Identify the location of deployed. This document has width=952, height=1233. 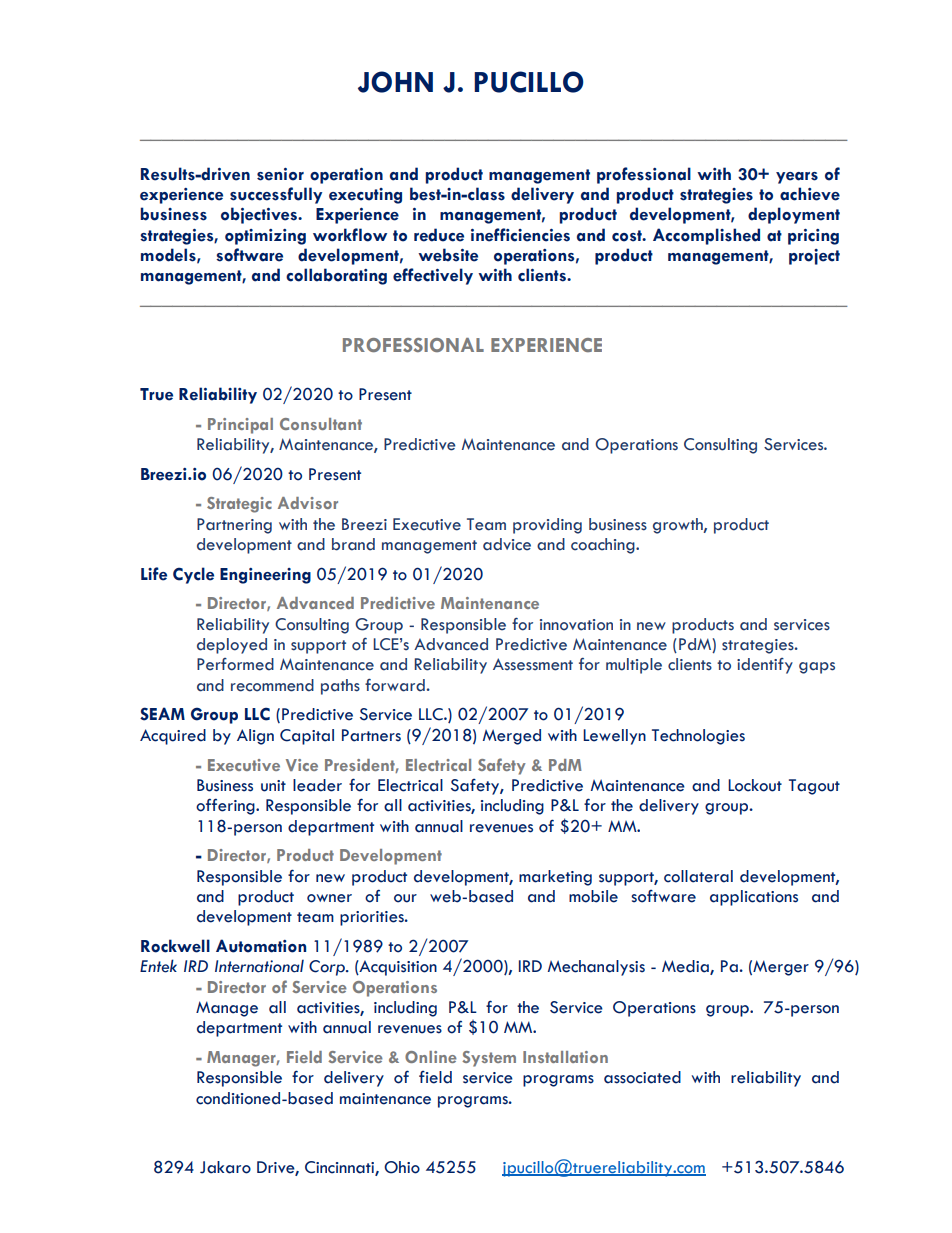
(232, 646).
